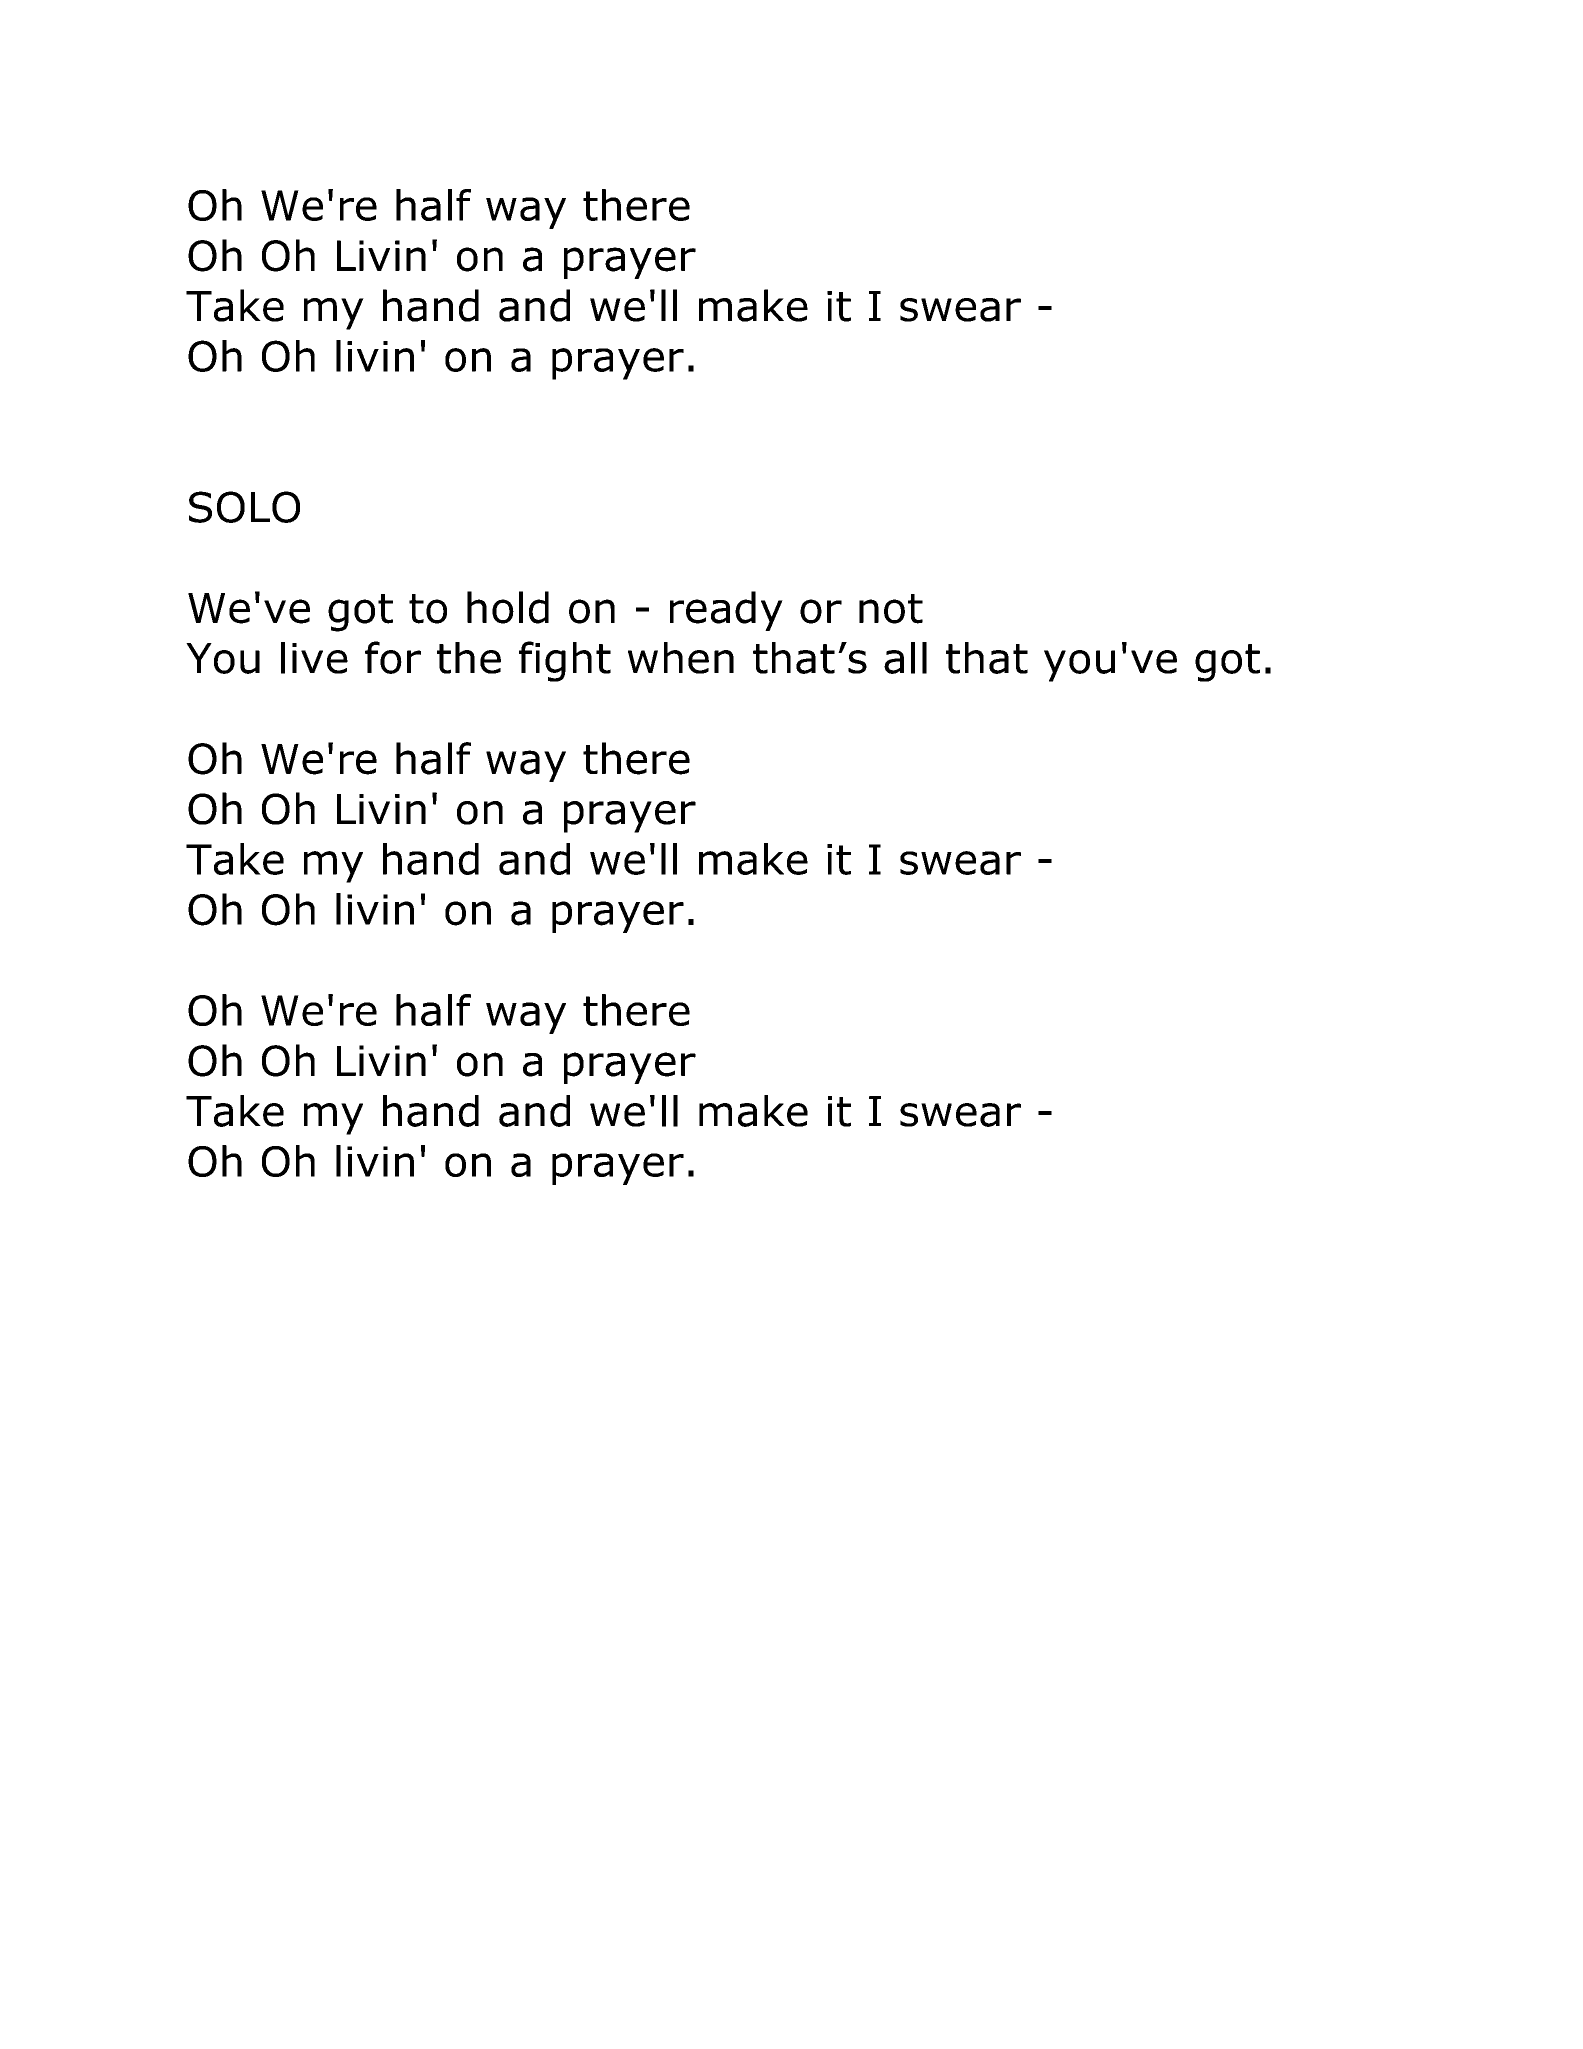 The width and height of the page is (1583, 2049). What do you see at coordinates (891, 609) in the page?
I see `not` at bounding box center [891, 609].
